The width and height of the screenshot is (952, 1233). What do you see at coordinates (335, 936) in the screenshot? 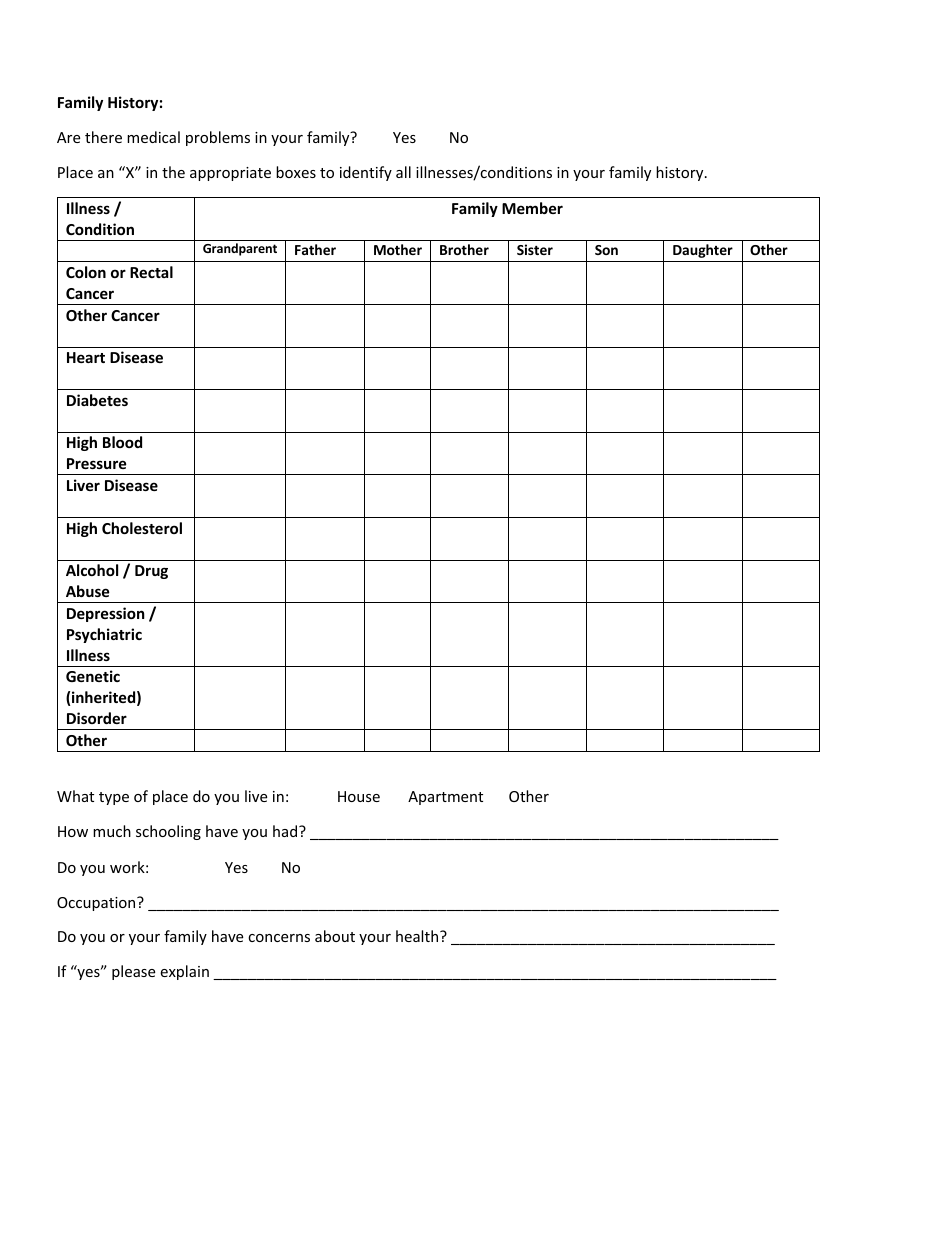
I see `about` at bounding box center [335, 936].
